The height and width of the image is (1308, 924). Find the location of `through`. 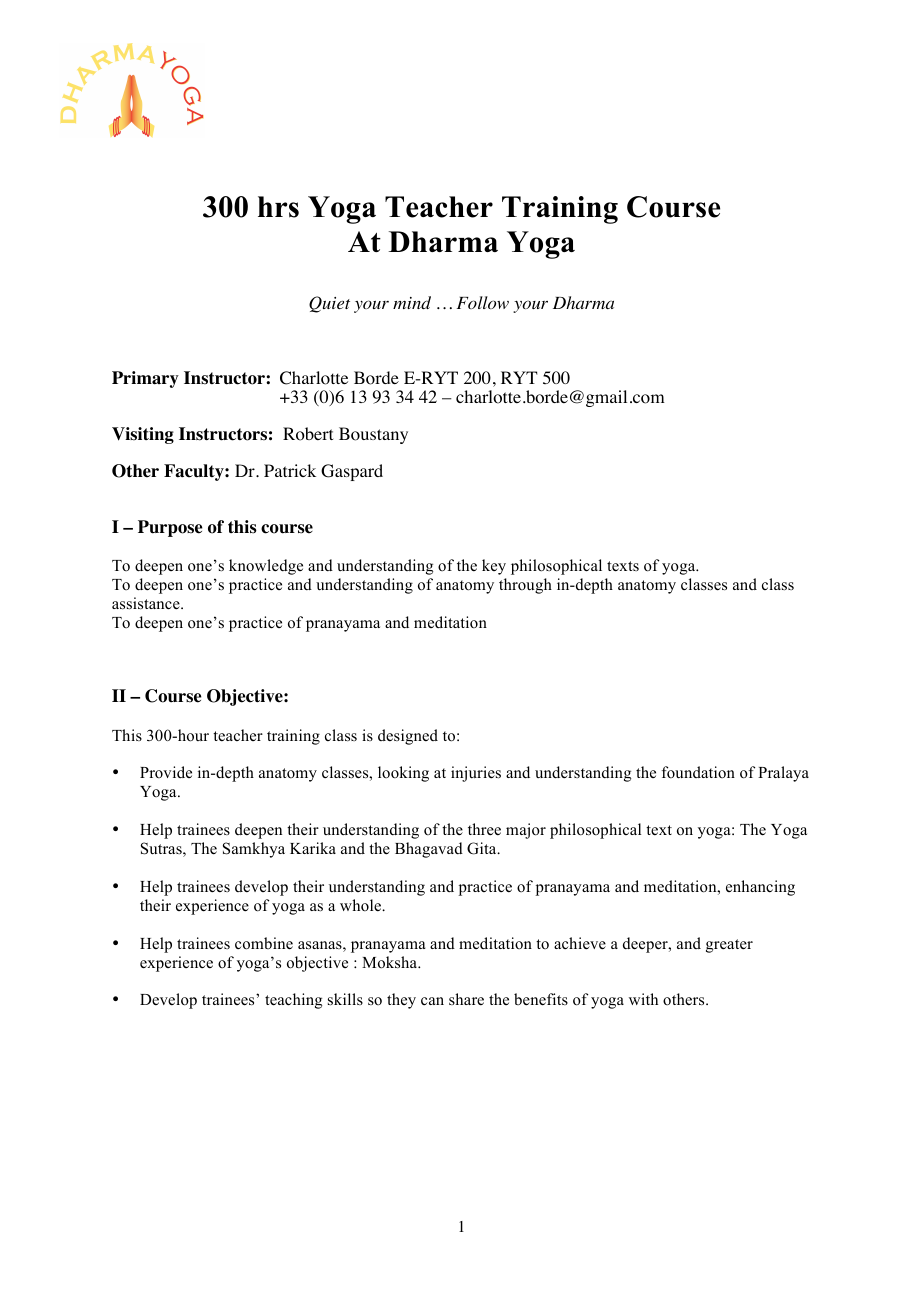

through is located at coordinates (525, 586).
